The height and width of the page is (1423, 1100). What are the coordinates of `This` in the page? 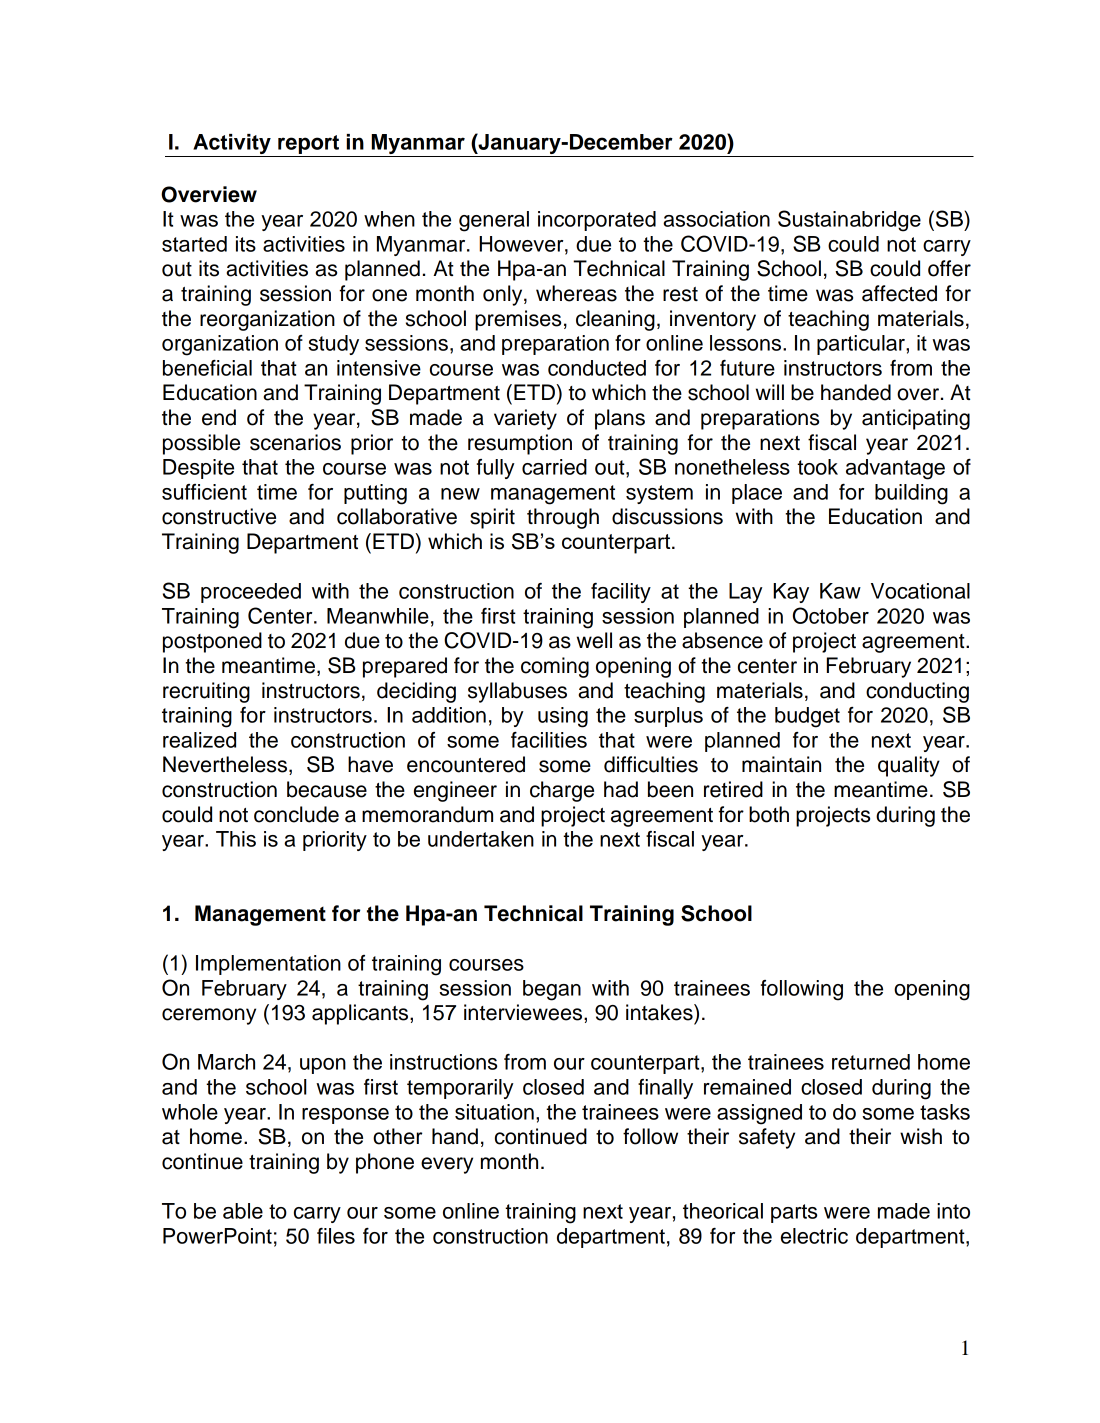 It's located at (236, 839).
